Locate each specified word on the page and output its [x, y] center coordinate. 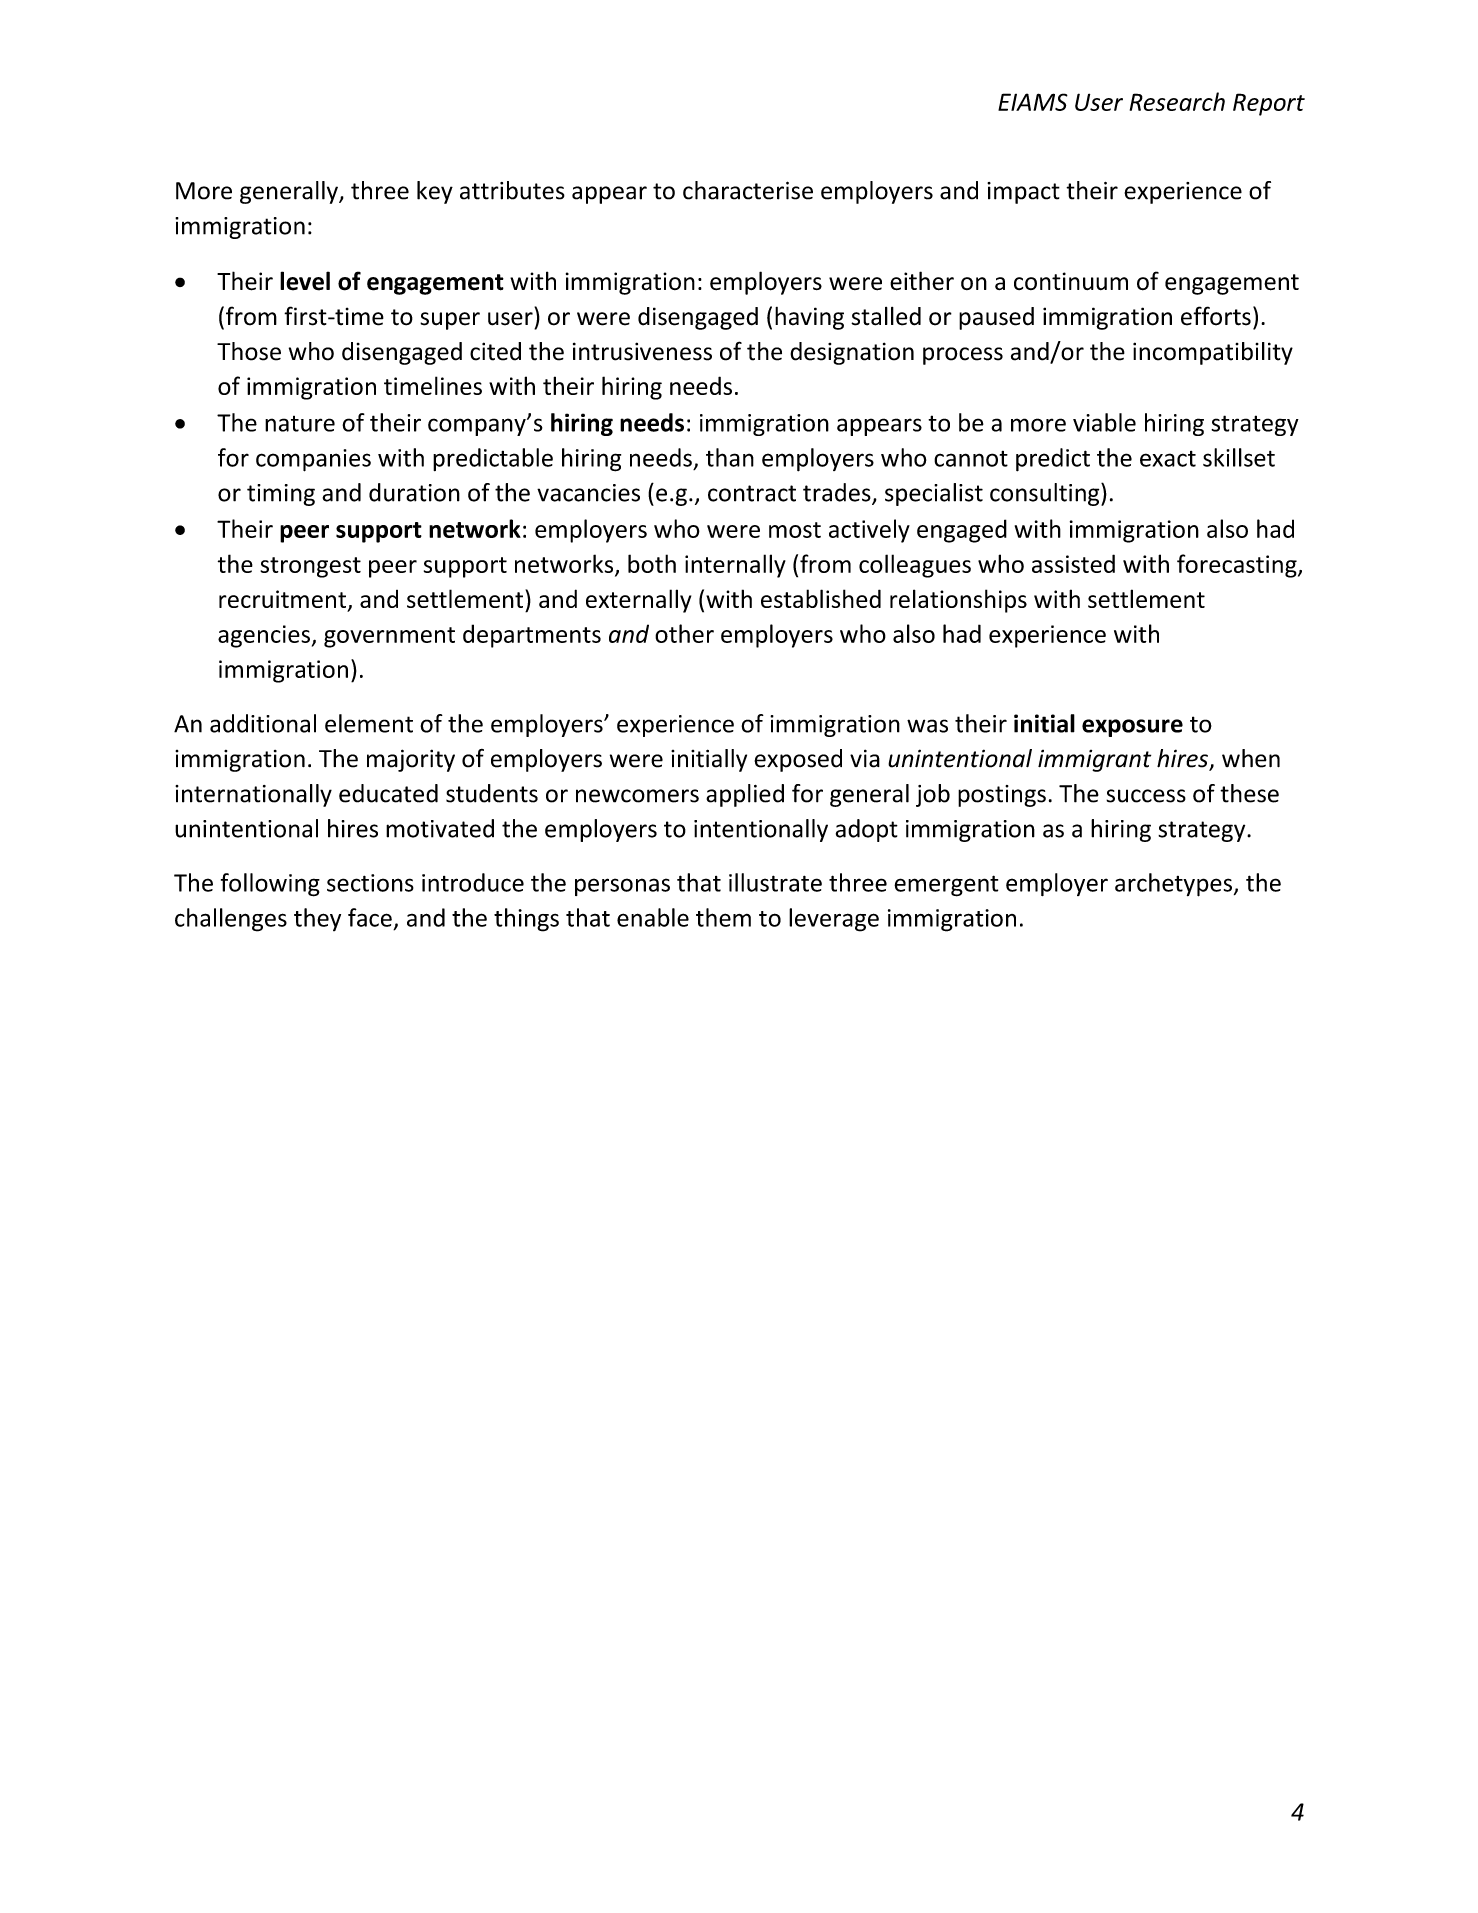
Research [1177, 101]
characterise [748, 190]
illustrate [775, 882]
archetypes [1173, 885]
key [435, 192]
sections [370, 883]
